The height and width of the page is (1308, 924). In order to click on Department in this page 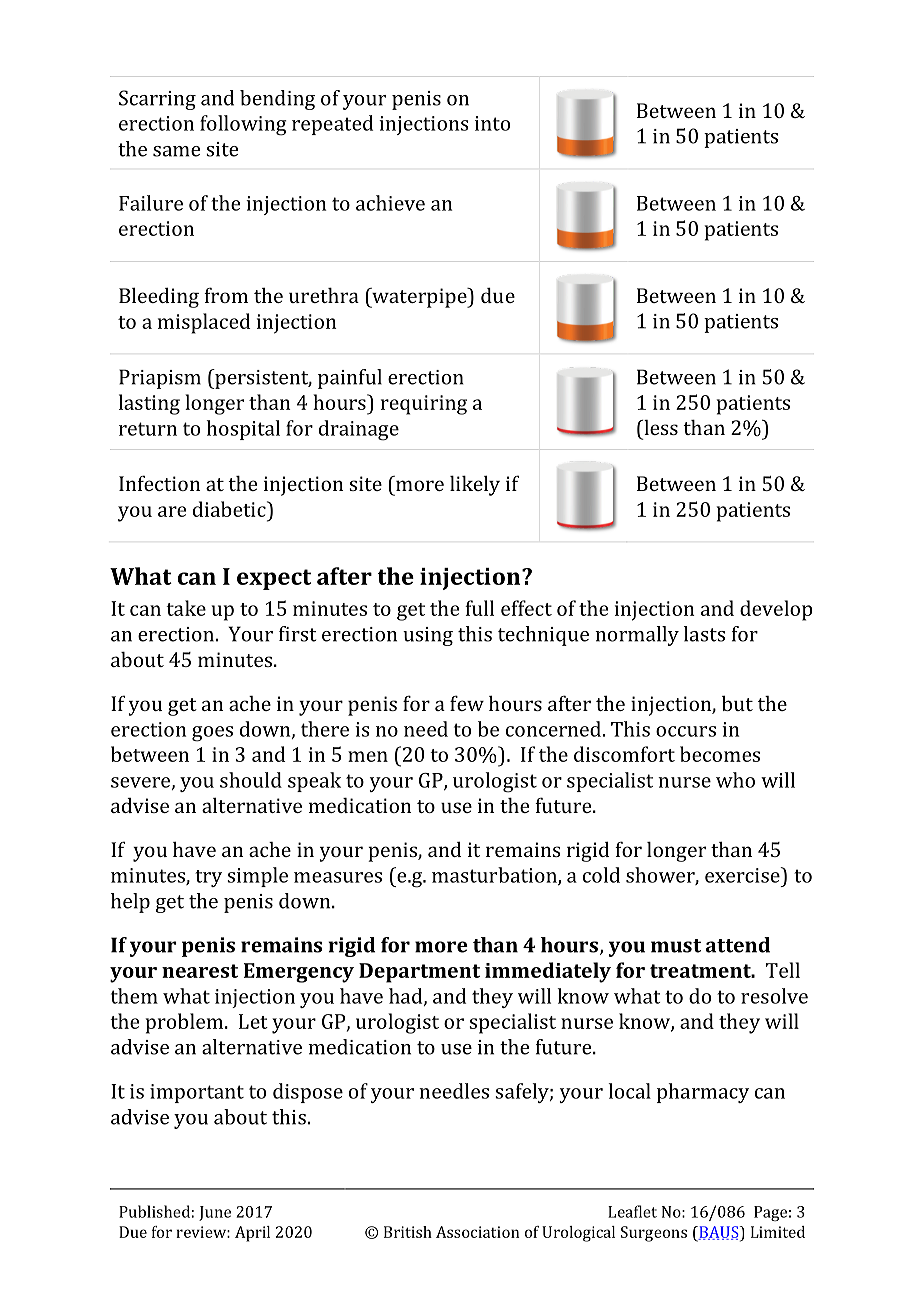, I will do `click(419, 973)`.
